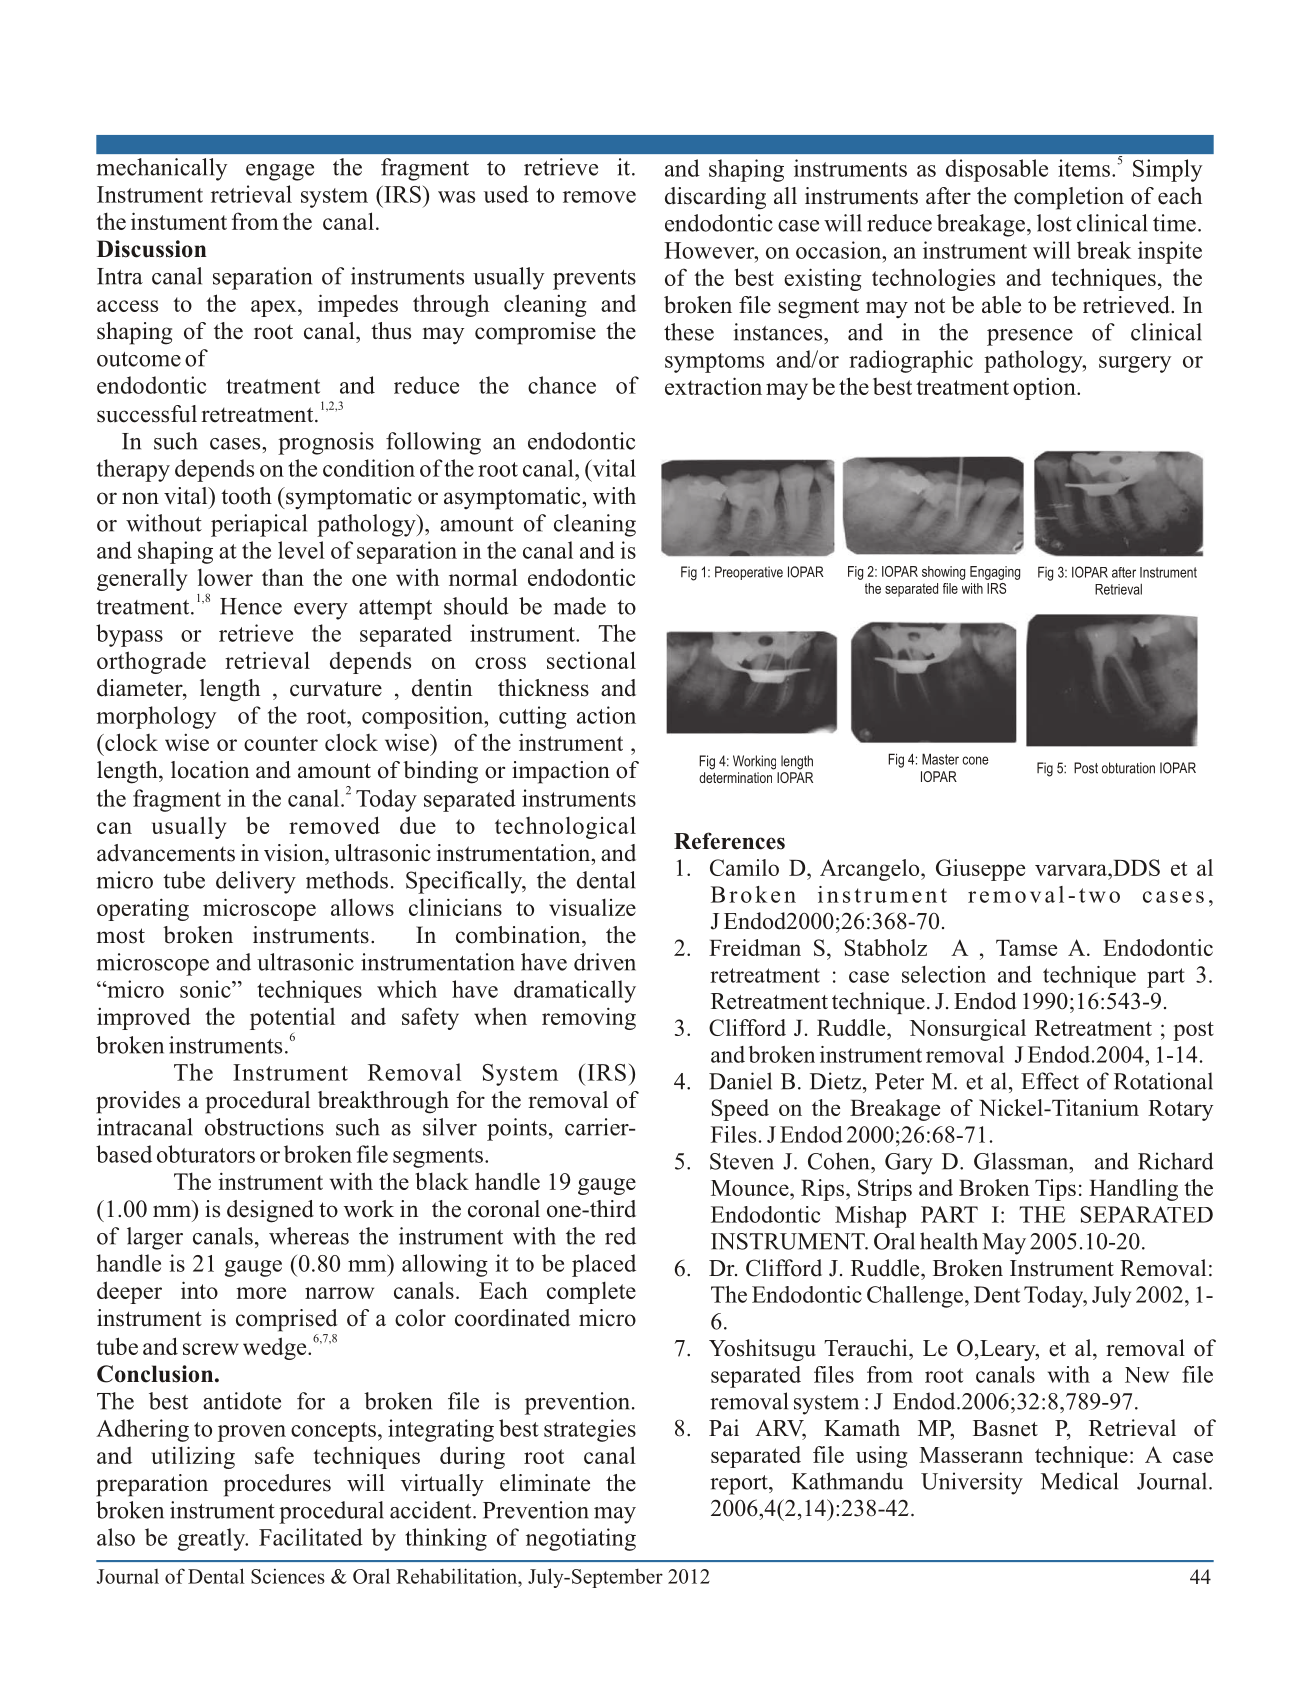  Describe the element at coordinates (1055, 1190) in the screenshot. I see `Tips` at that location.
